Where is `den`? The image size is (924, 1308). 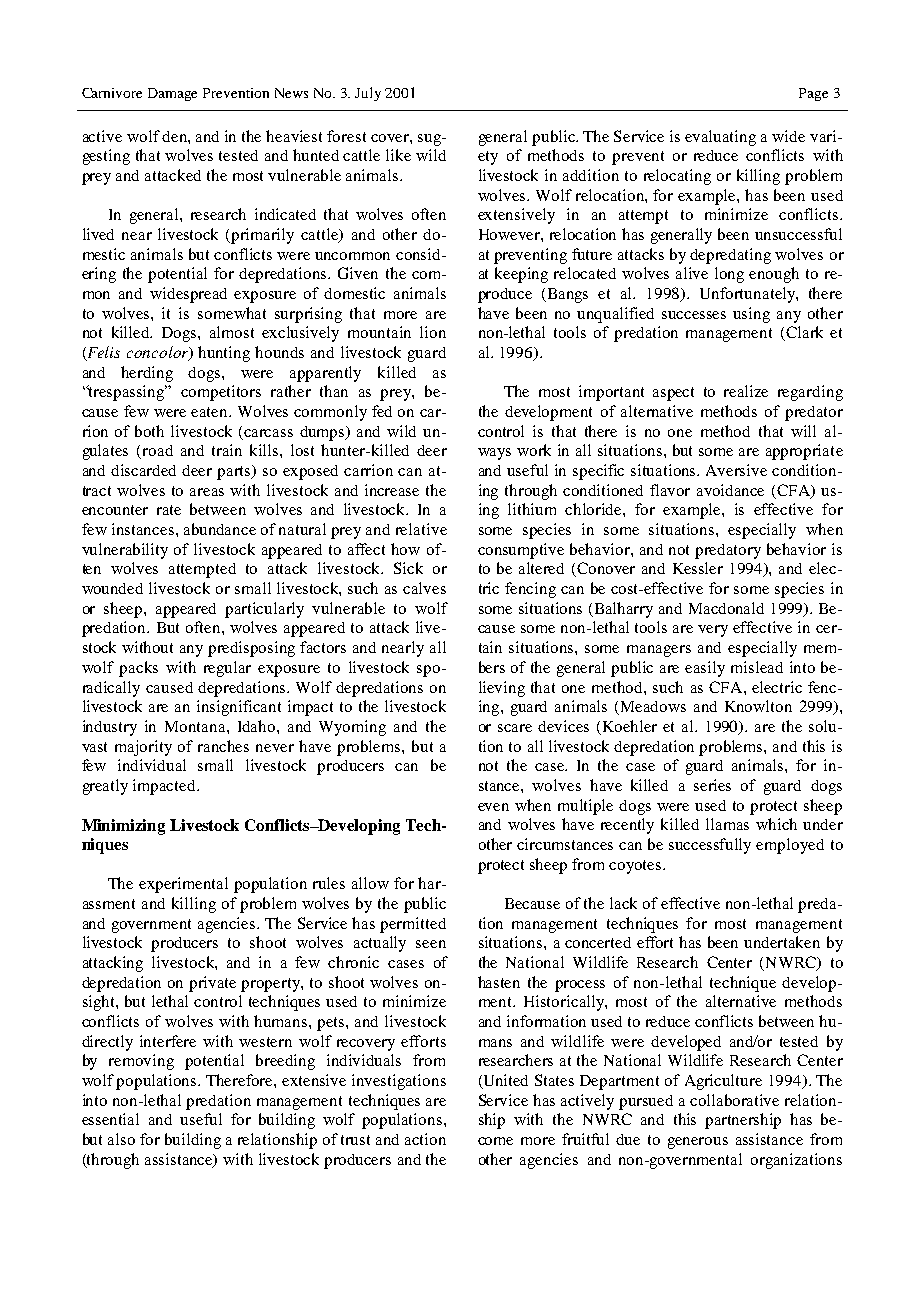 den is located at coordinates (175, 136).
